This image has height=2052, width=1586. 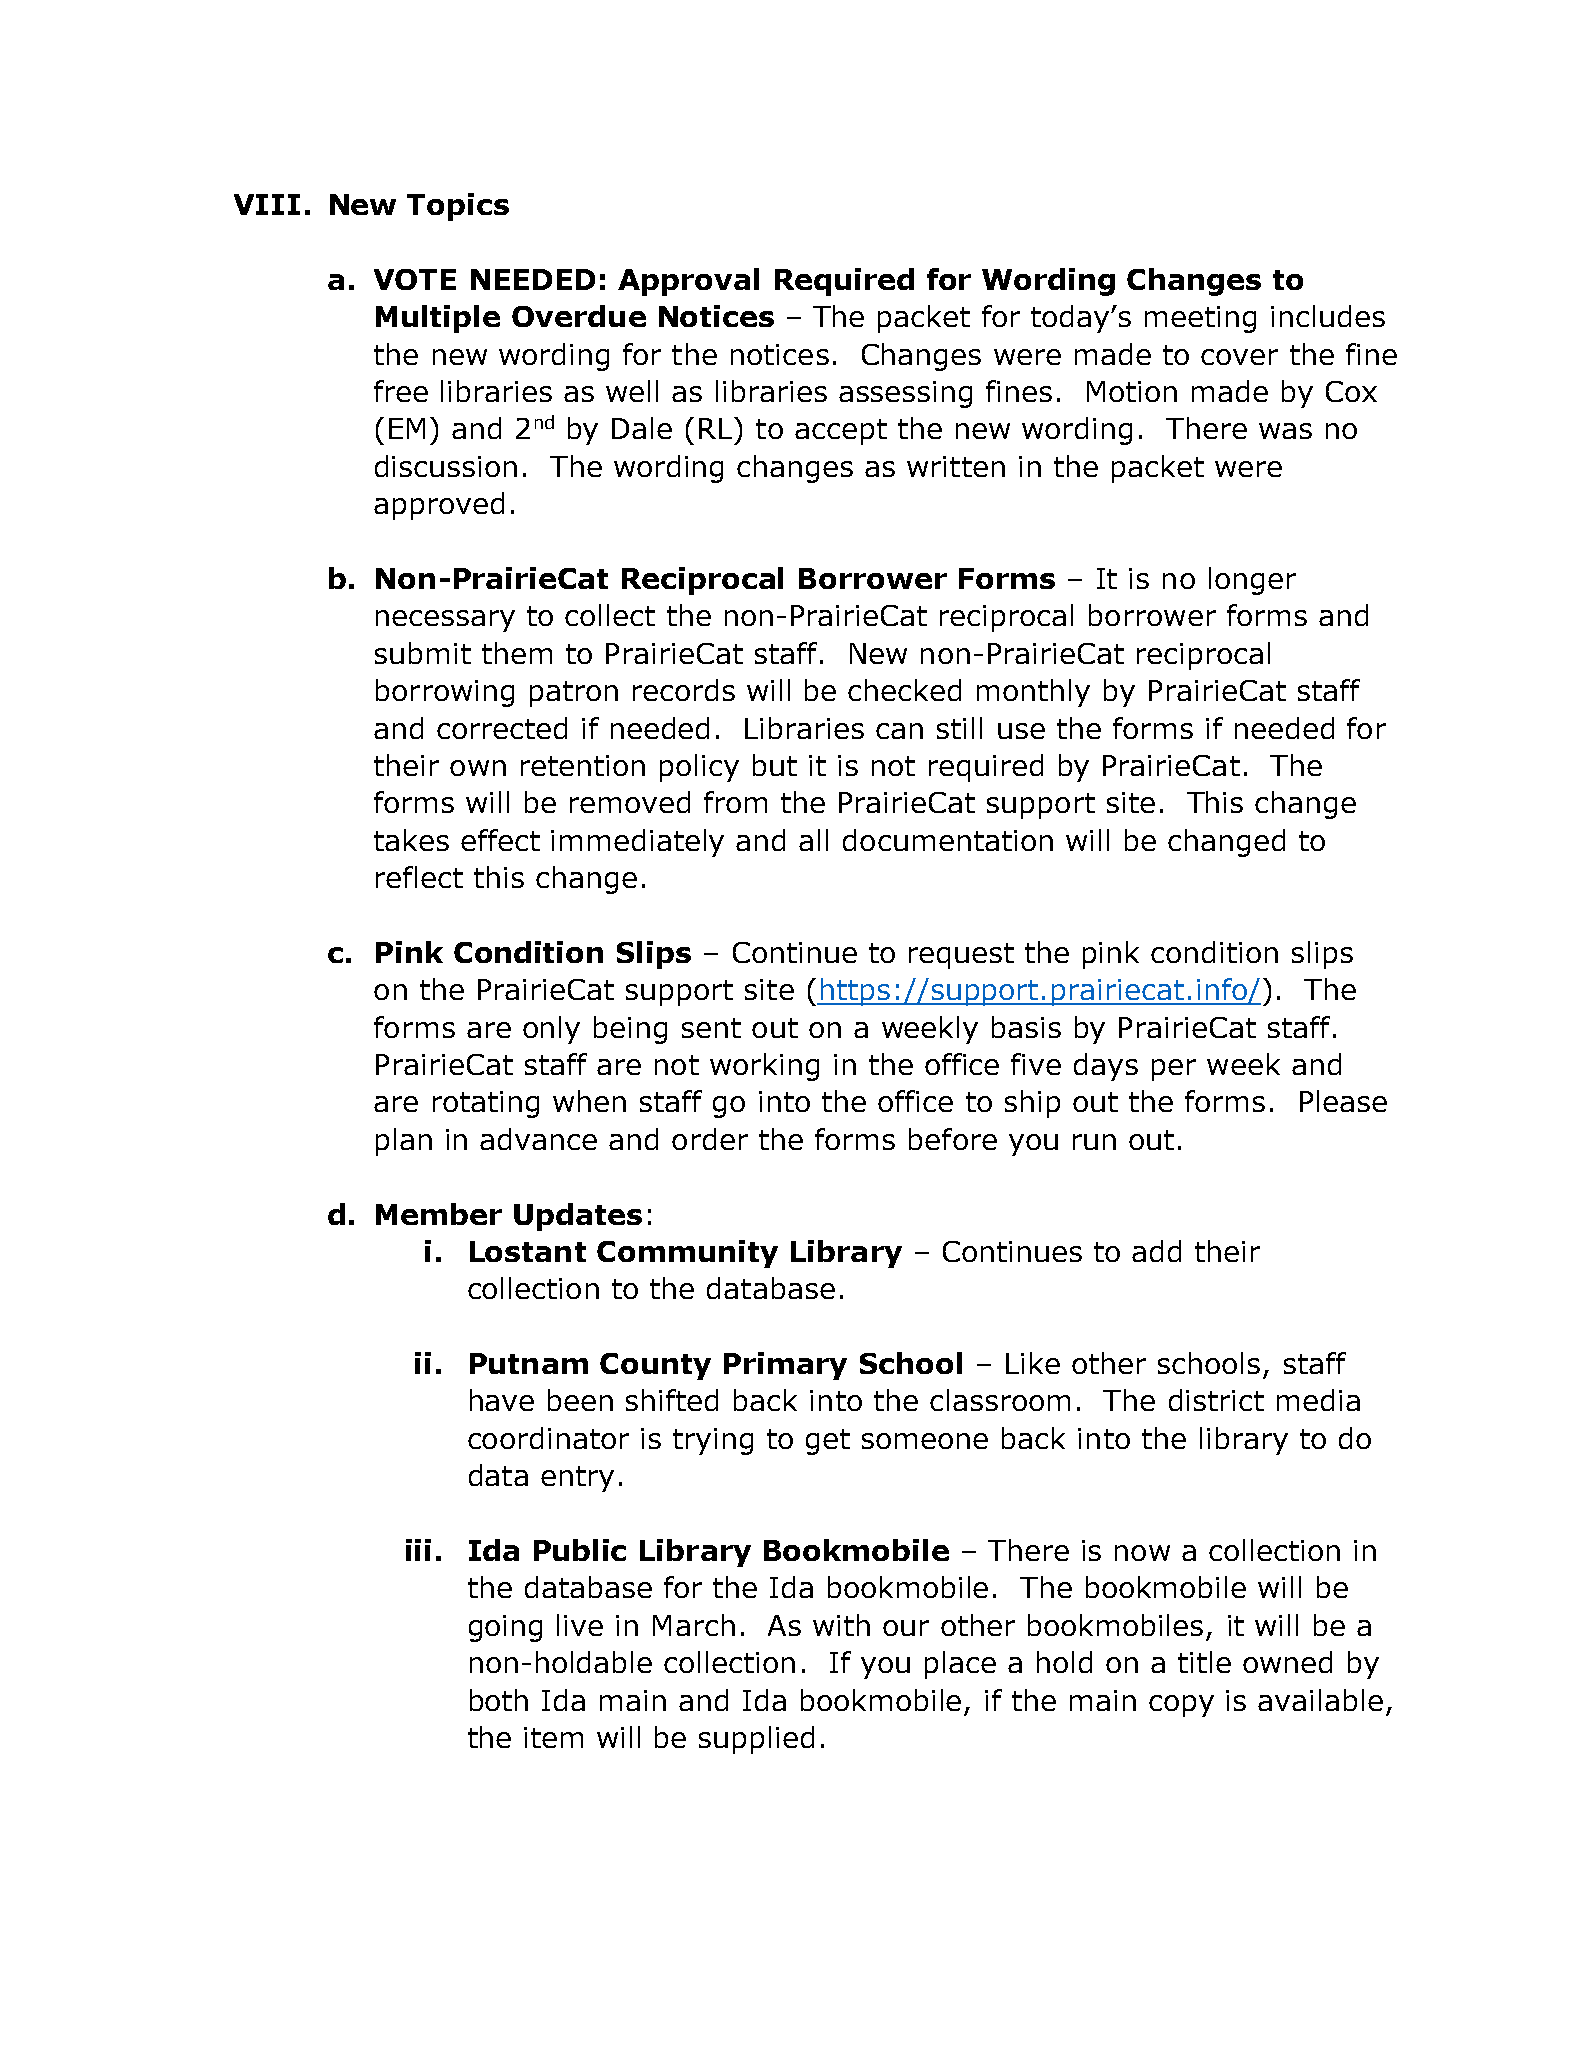 What do you see at coordinates (1174, 1070) in the image?
I see `per` at bounding box center [1174, 1070].
